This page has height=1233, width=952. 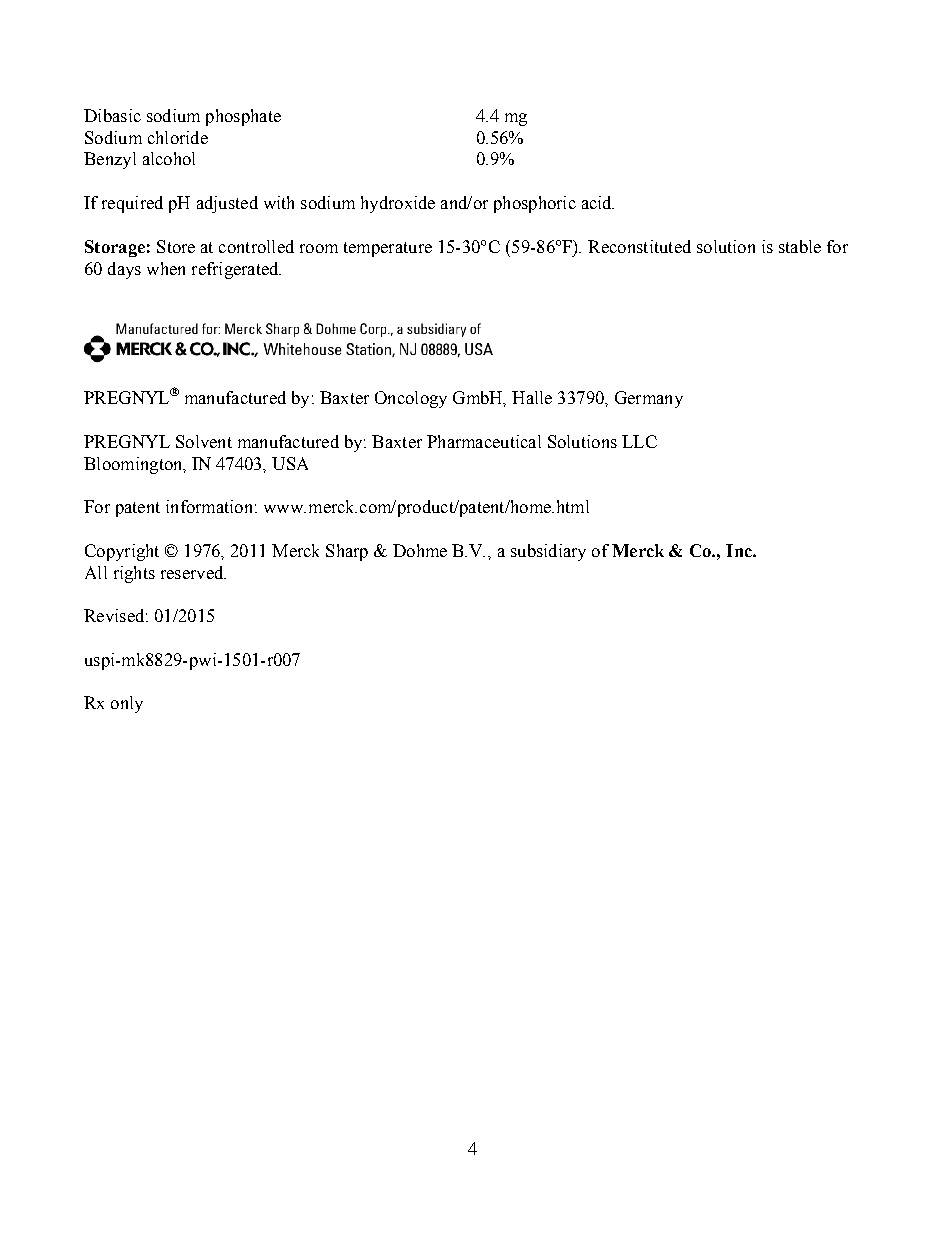 What do you see at coordinates (548, 552) in the page?
I see `subsidiary` at bounding box center [548, 552].
